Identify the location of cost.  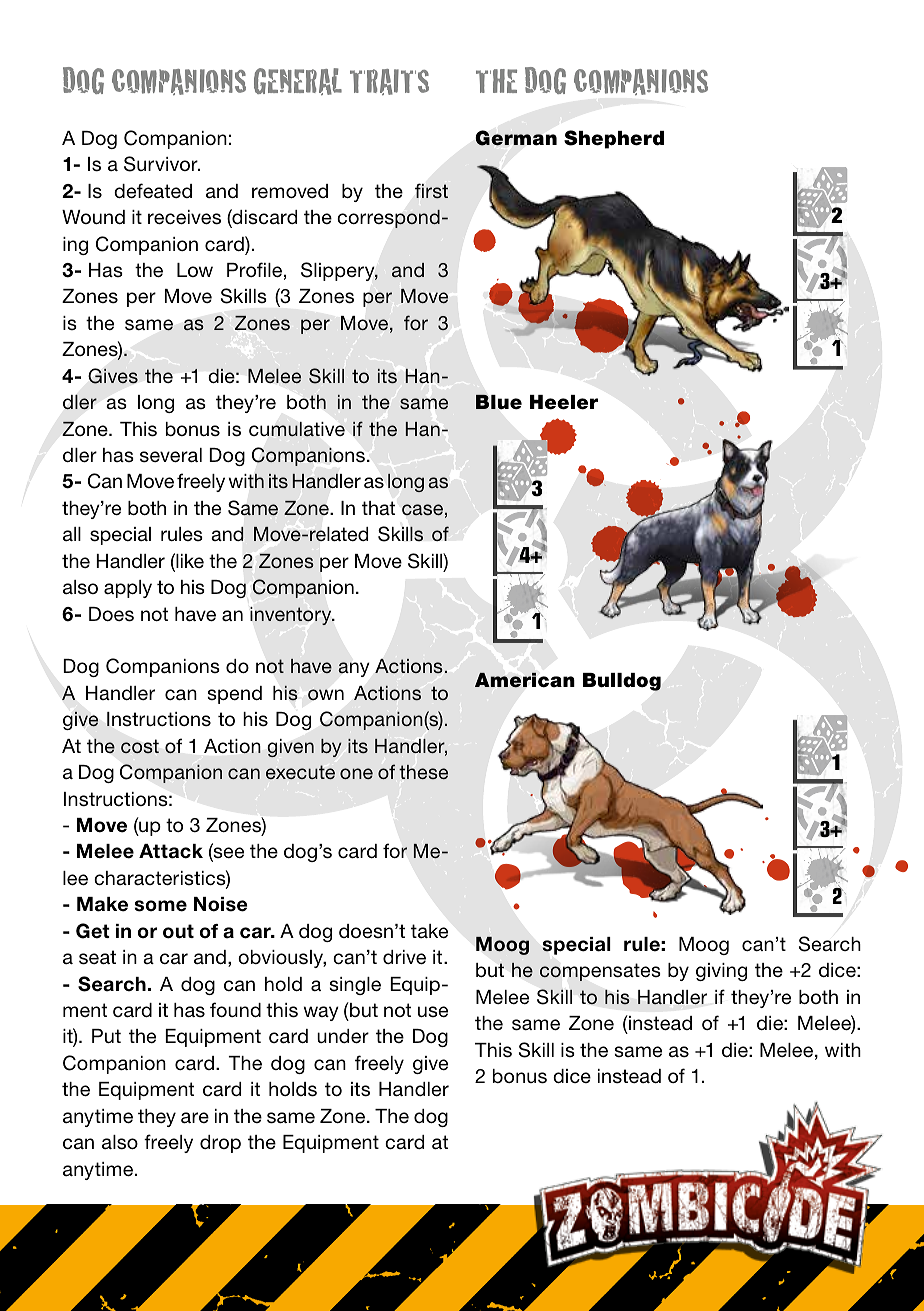
(140, 746).
